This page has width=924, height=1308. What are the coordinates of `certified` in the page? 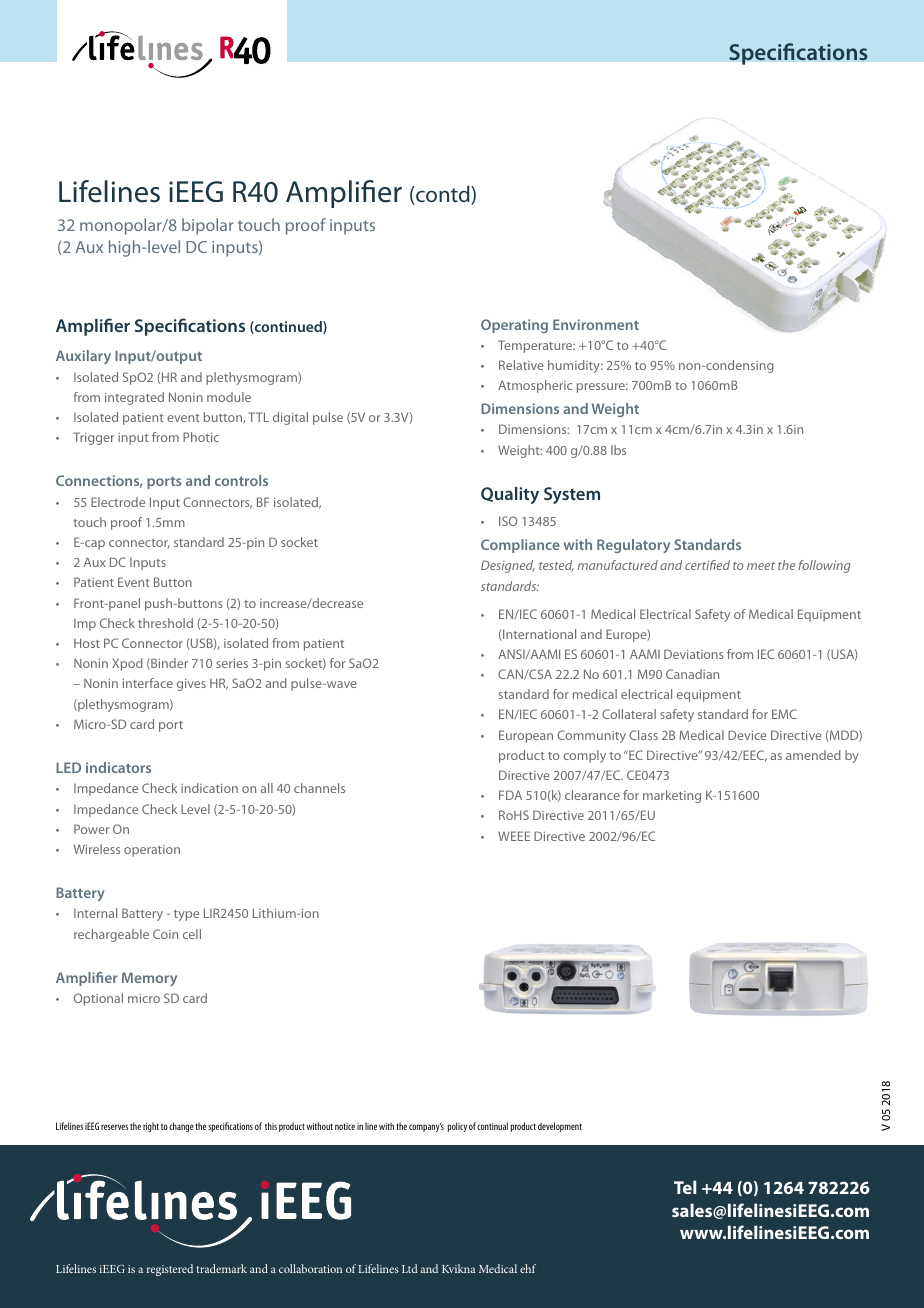 It's located at (707, 565).
